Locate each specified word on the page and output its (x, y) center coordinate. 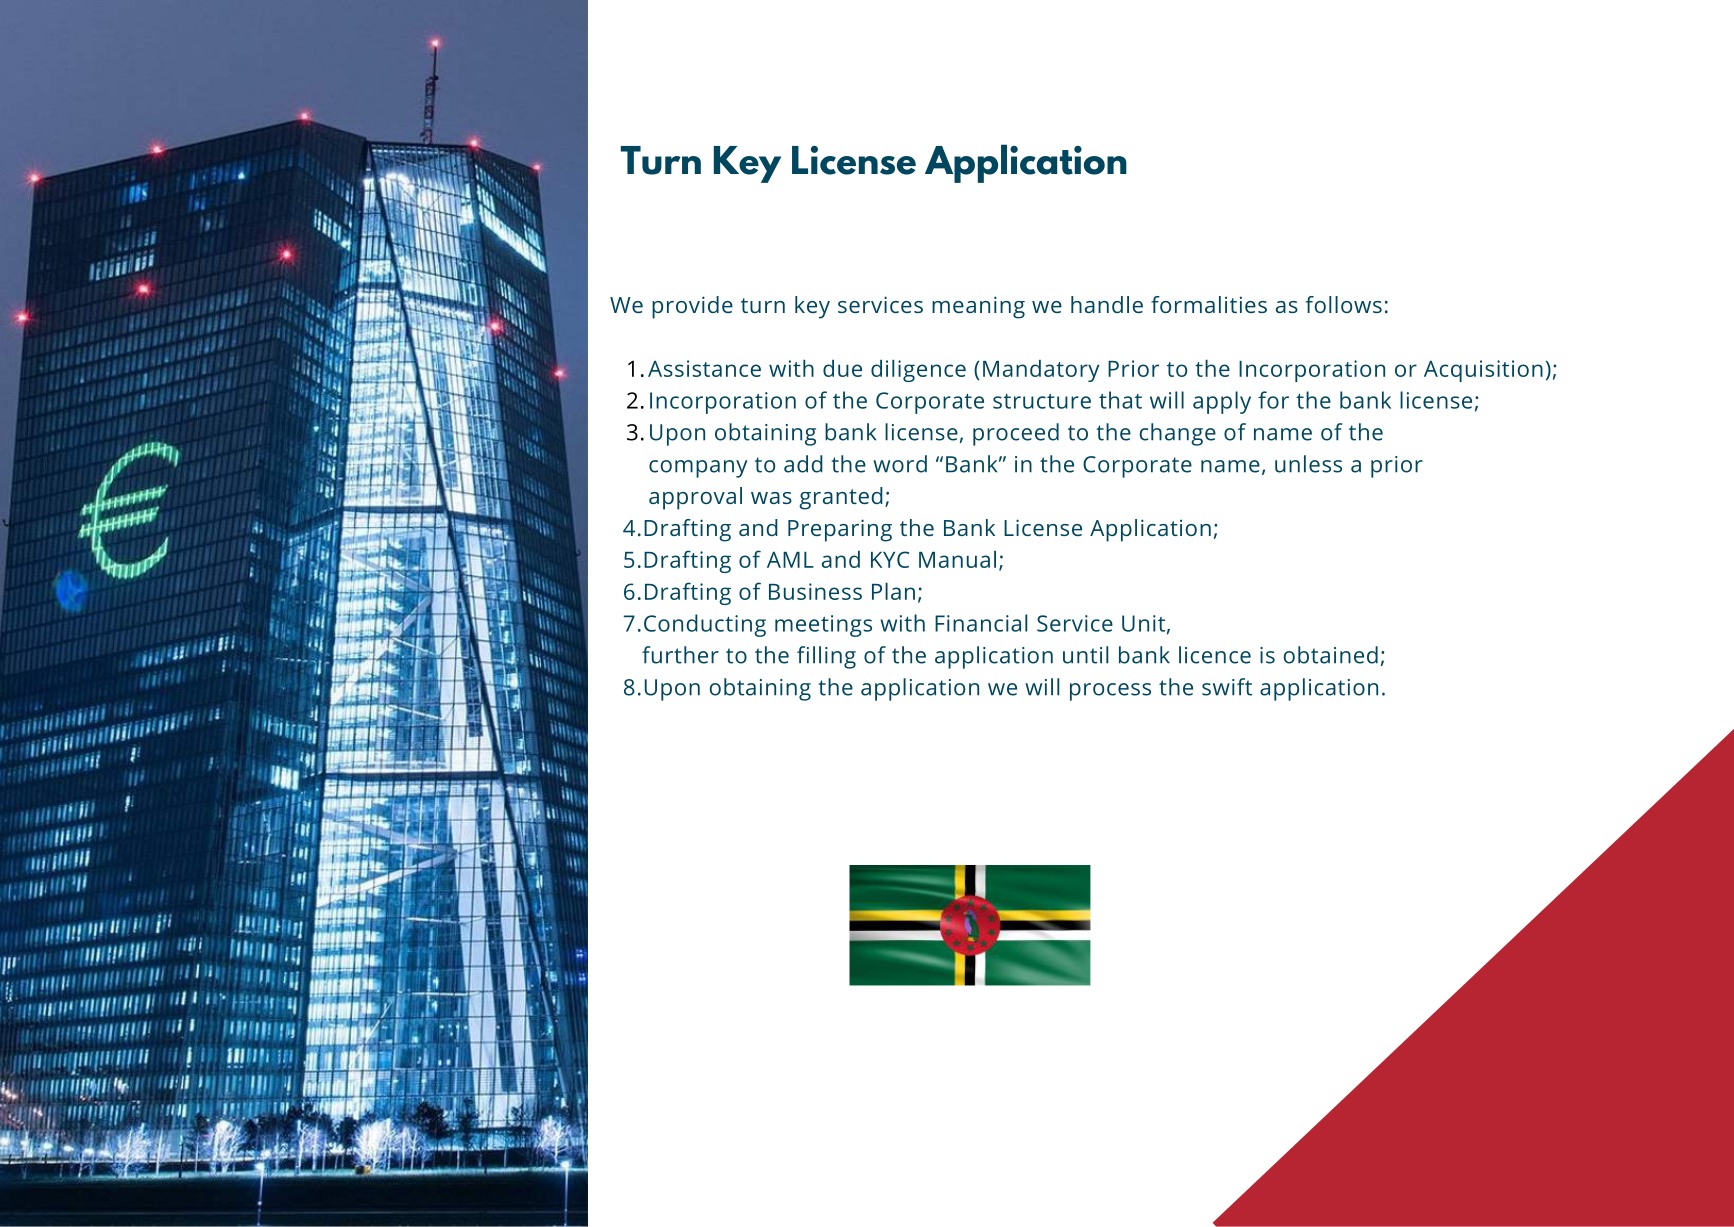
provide (692, 307)
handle (1107, 304)
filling (826, 657)
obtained (1331, 655)
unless (1308, 464)
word (900, 464)
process (1110, 692)
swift (1227, 687)
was (771, 498)
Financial (981, 623)
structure (1042, 401)
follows (1344, 304)
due (842, 368)
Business (815, 591)
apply (1222, 402)
